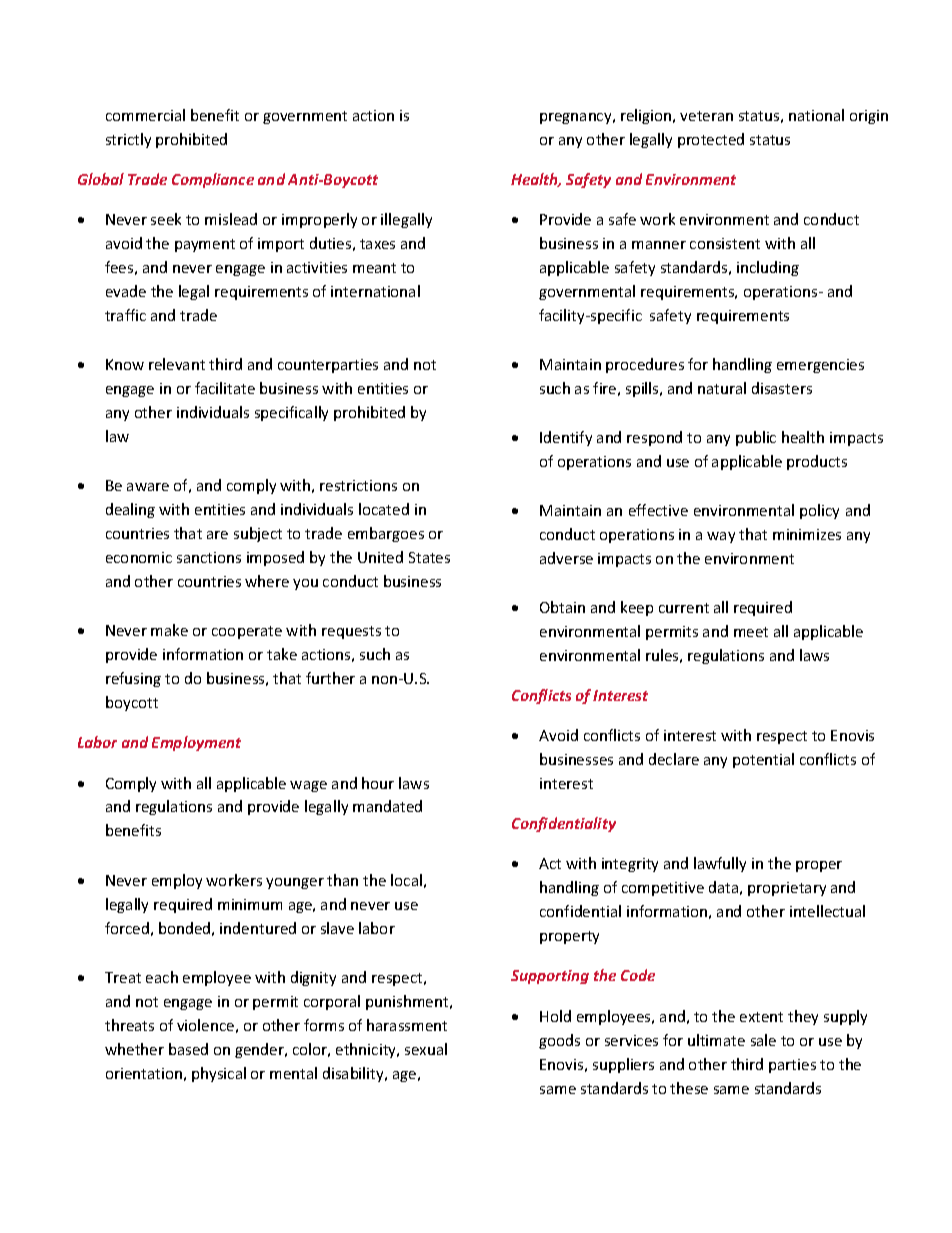 This image has width=952, height=1233. Describe the element at coordinates (566, 438) in the image. I see `Identify` at that location.
